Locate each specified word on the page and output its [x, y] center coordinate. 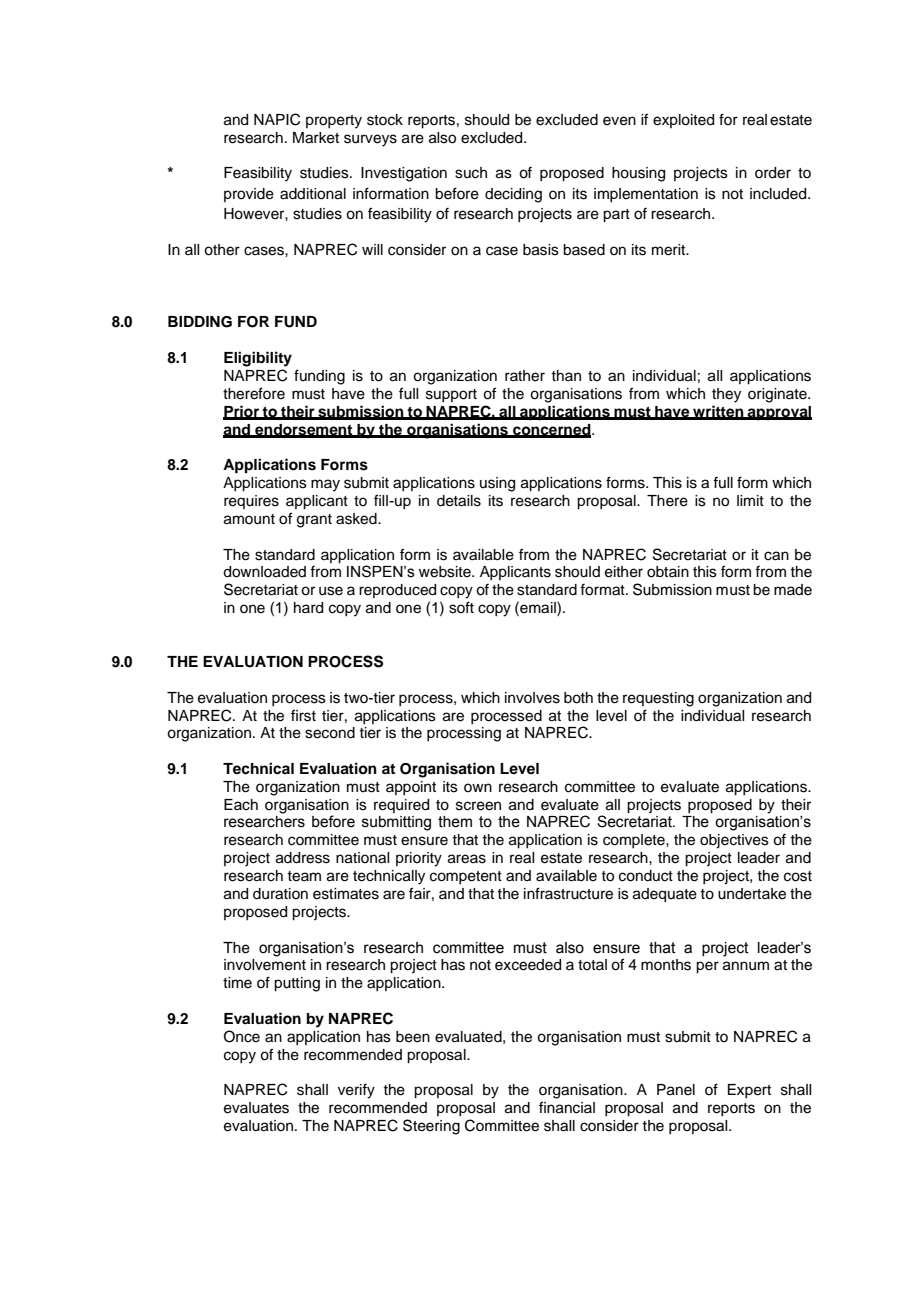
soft [461, 607]
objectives [734, 841]
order [773, 173]
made [793, 590]
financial [567, 1107]
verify [356, 1091]
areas [467, 859]
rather [525, 376]
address [303, 858]
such [471, 173]
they [726, 395]
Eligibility [258, 359]
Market [316, 138]
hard [308, 608]
